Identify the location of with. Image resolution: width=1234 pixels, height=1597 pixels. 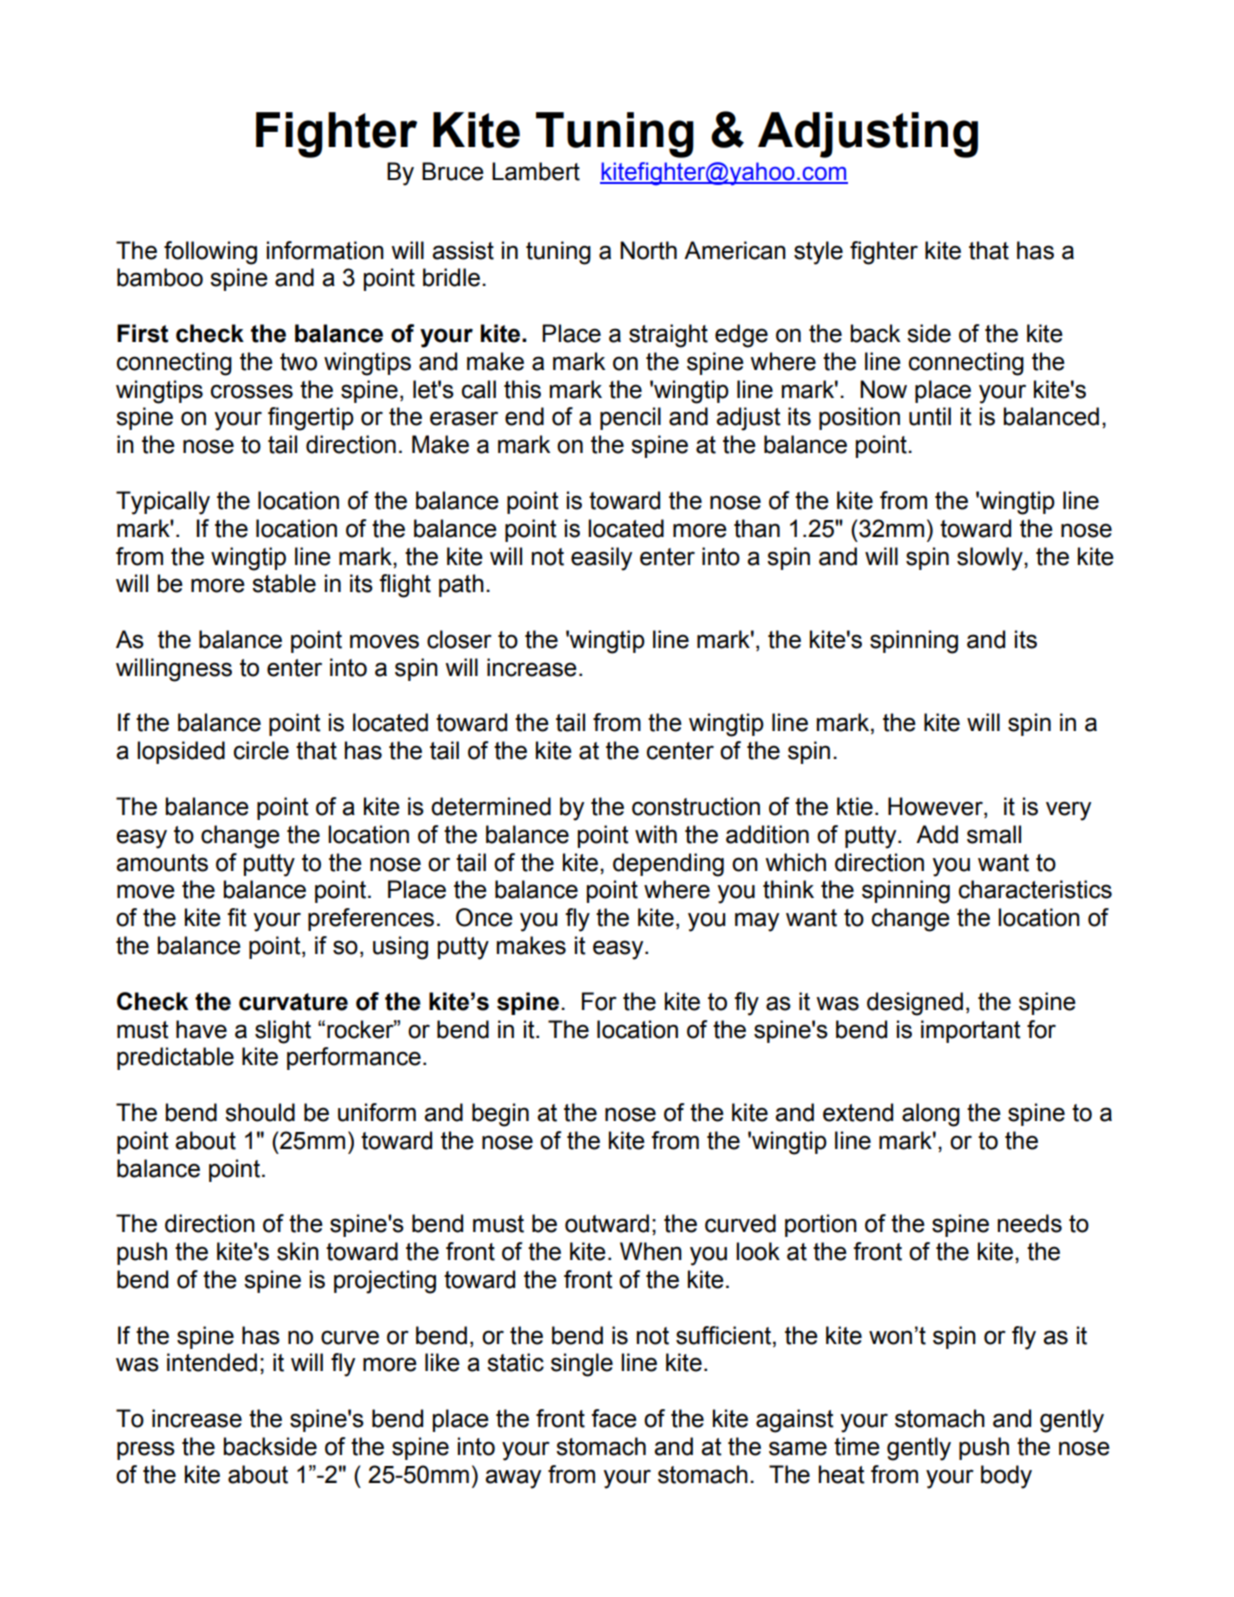
(656, 834).
